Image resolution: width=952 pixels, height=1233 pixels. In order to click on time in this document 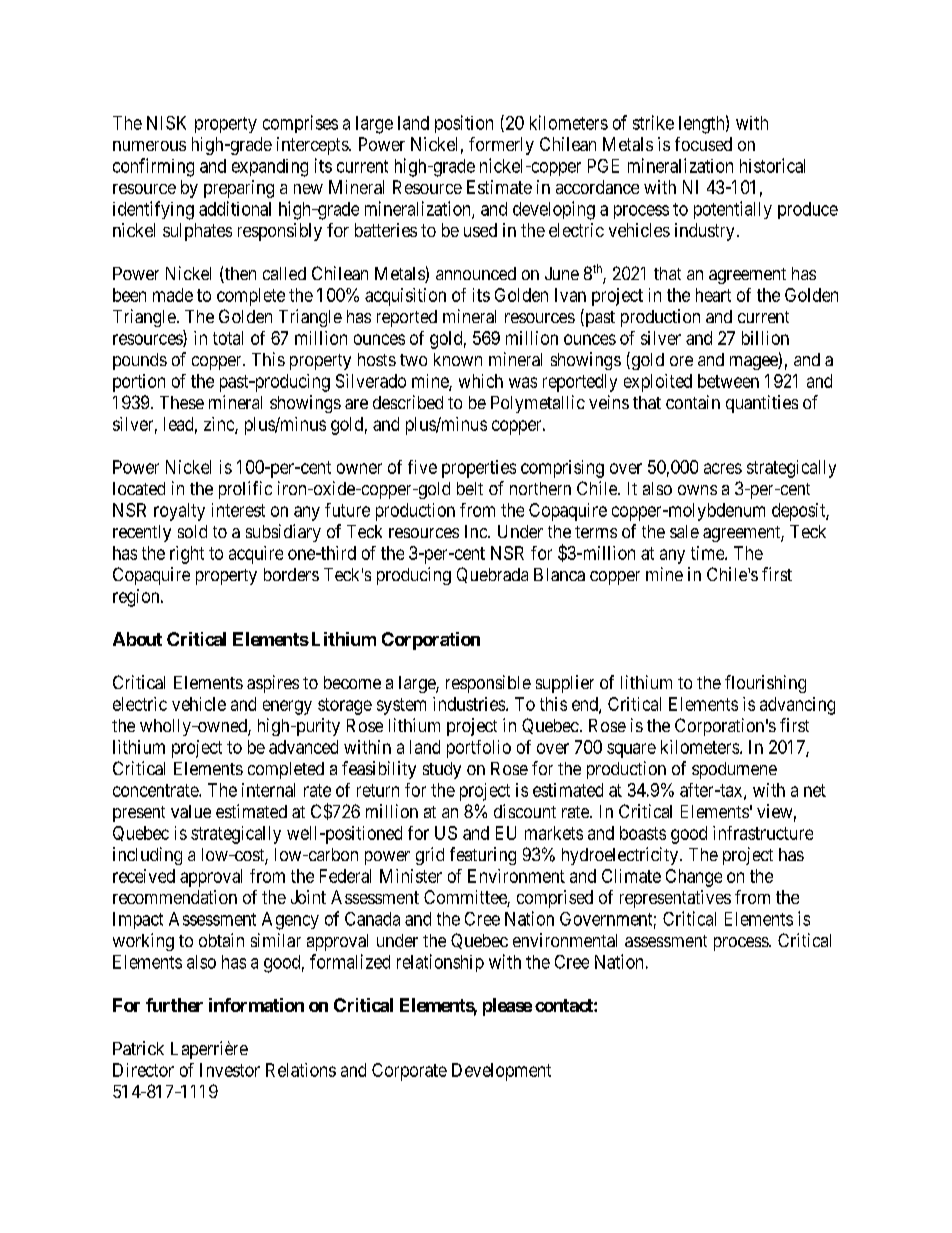, I will do `click(708, 553)`.
